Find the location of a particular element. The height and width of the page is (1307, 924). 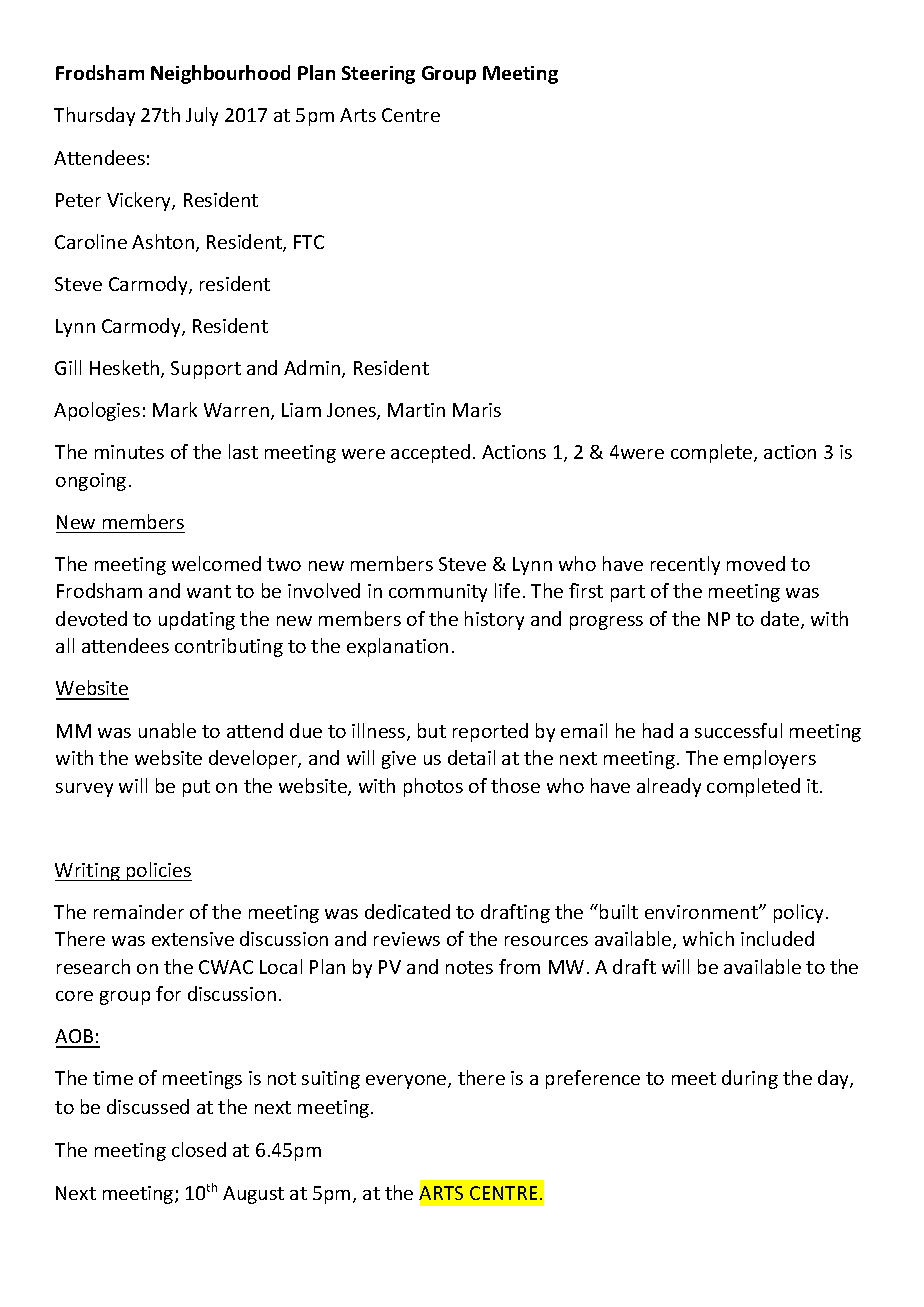

Steering is located at coordinates (378, 75).
